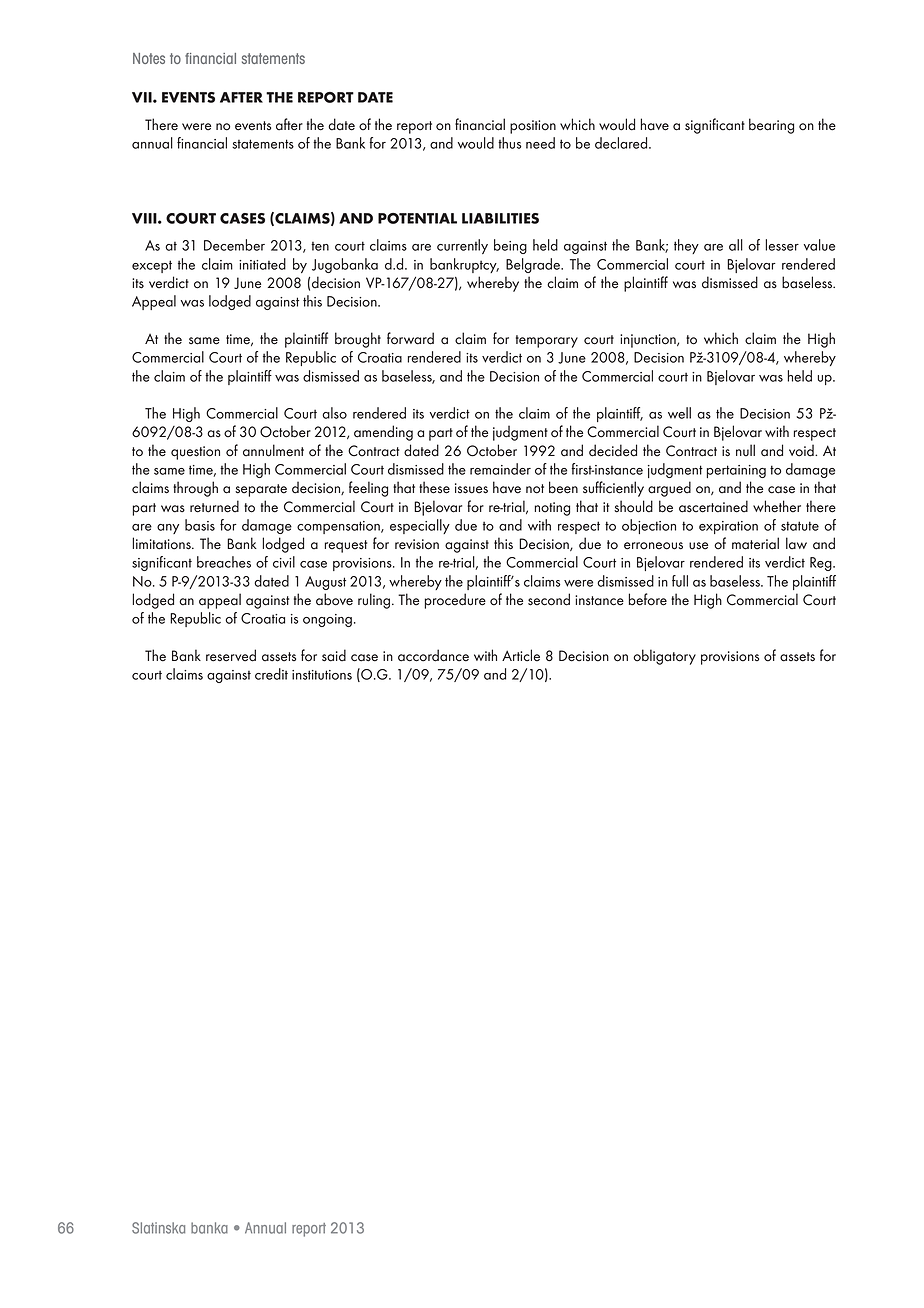  I want to click on lesser, so click(782, 245).
